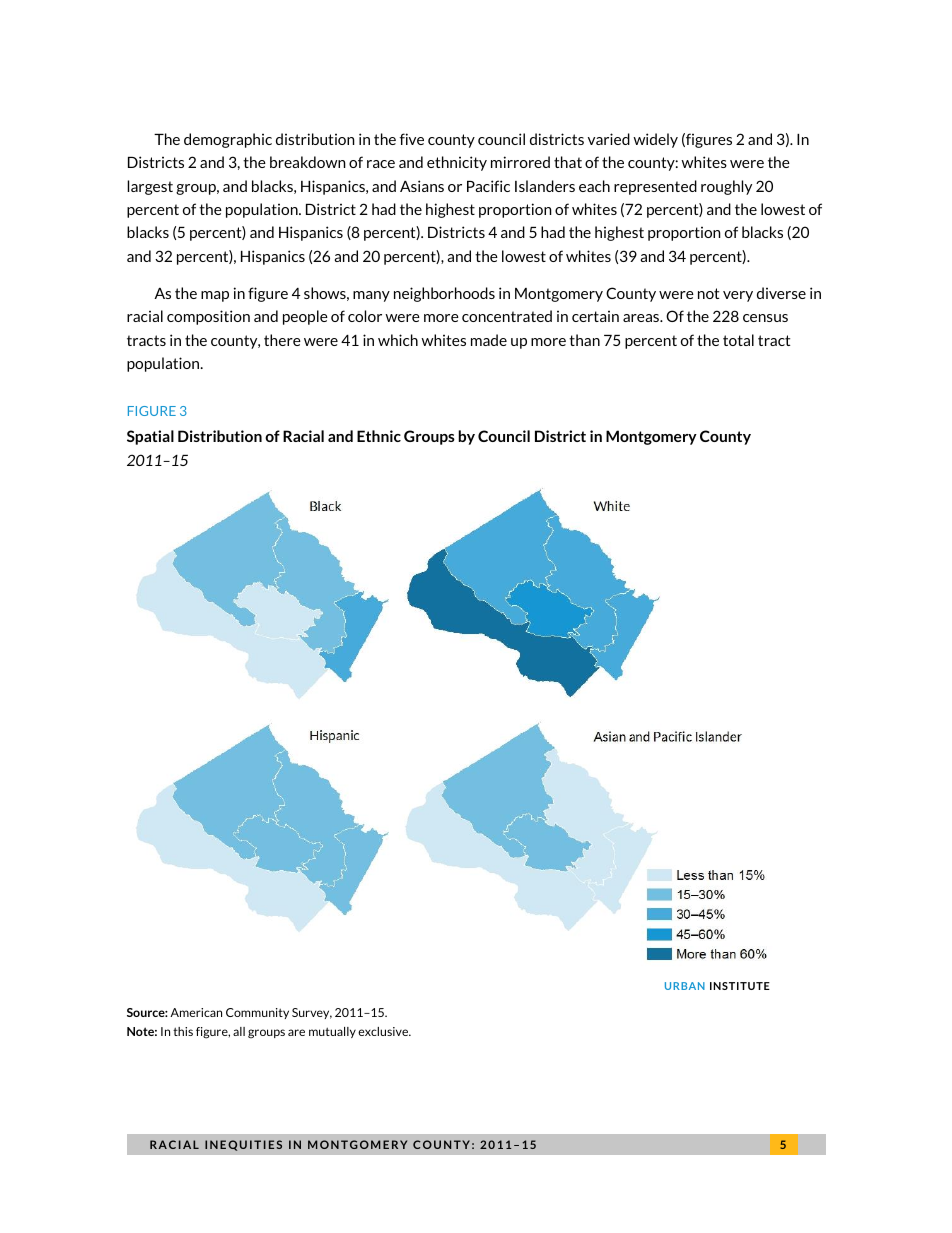  I want to click on demographic, so click(228, 140).
